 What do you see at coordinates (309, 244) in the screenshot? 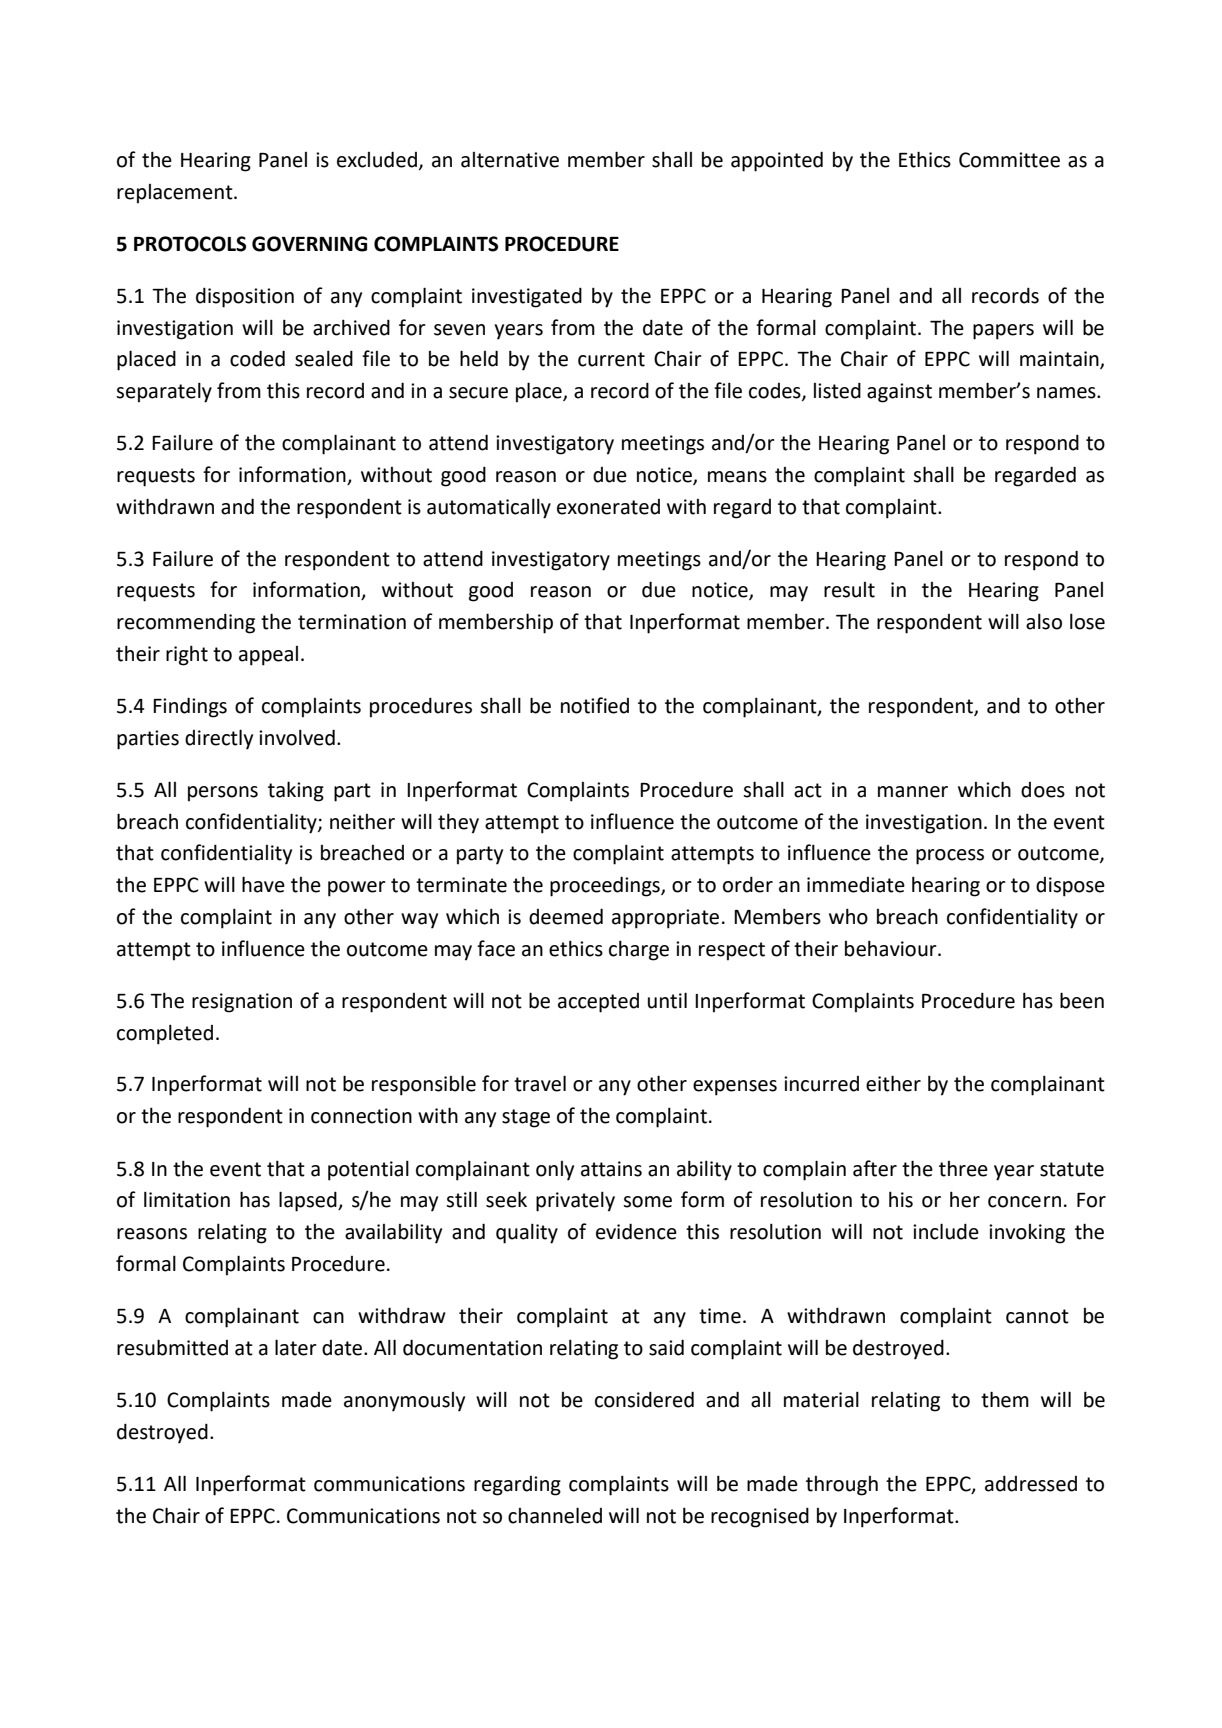
I see `GOVERNING` at bounding box center [309, 244].
